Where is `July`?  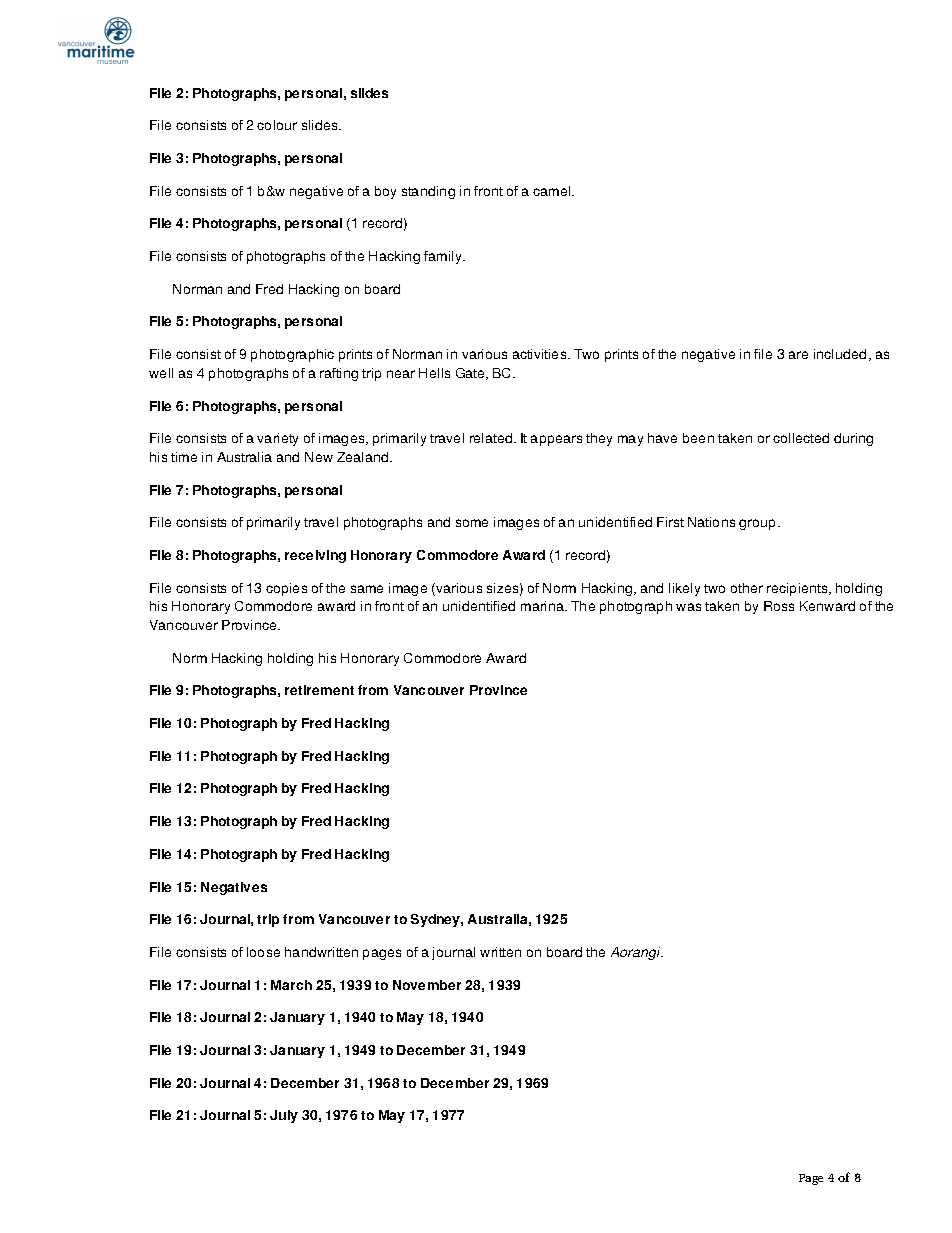 July is located at coordinates (284, 1116).
